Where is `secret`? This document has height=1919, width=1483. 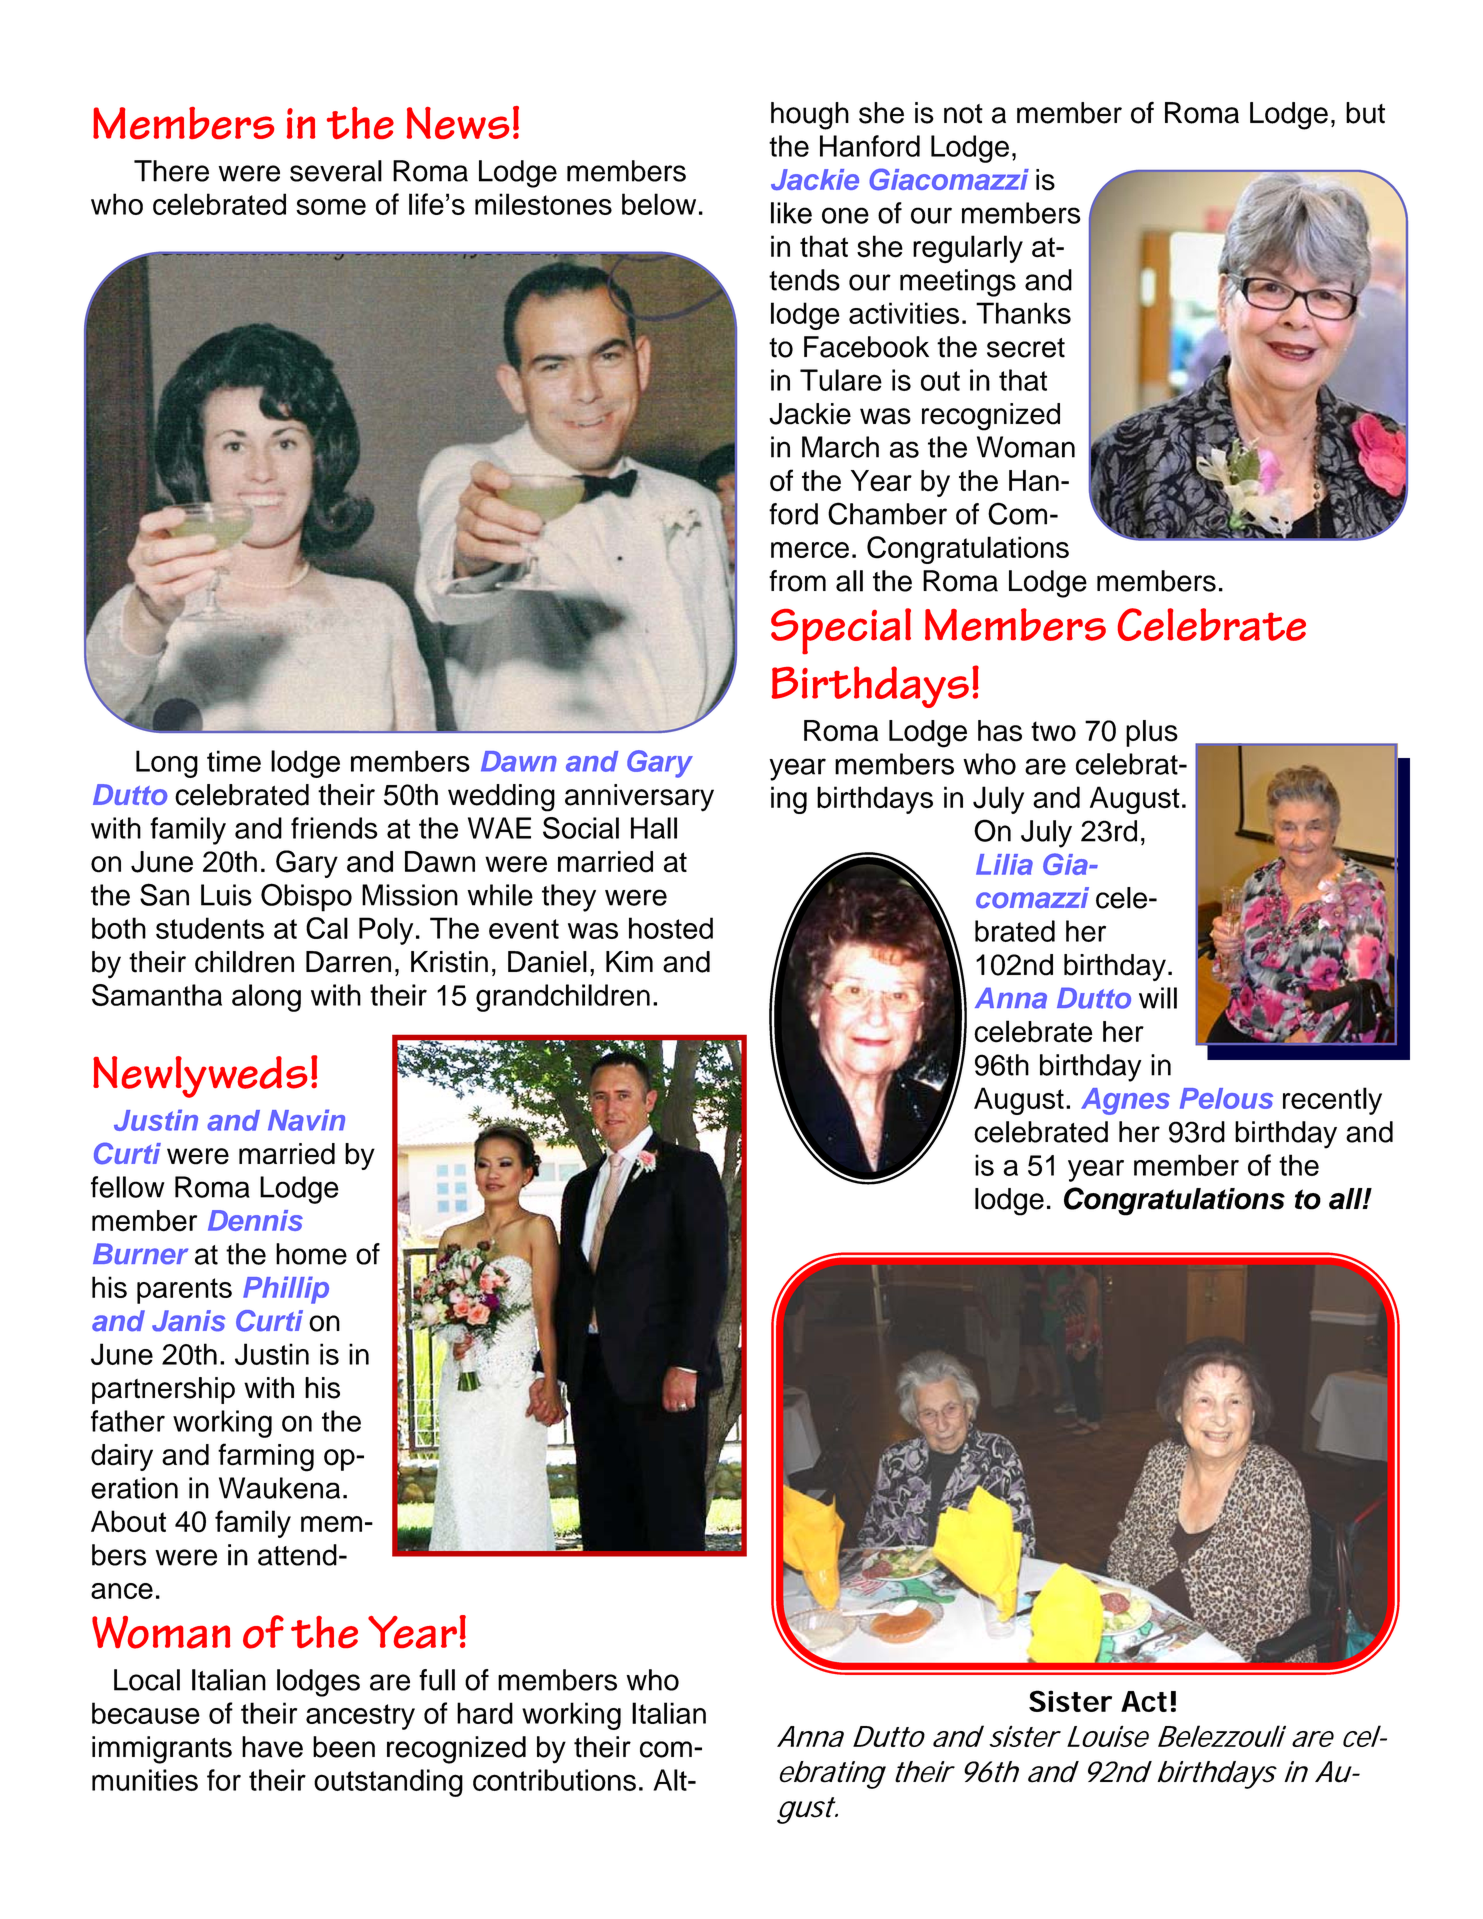 secret is located at coordinates (1026, 348).
